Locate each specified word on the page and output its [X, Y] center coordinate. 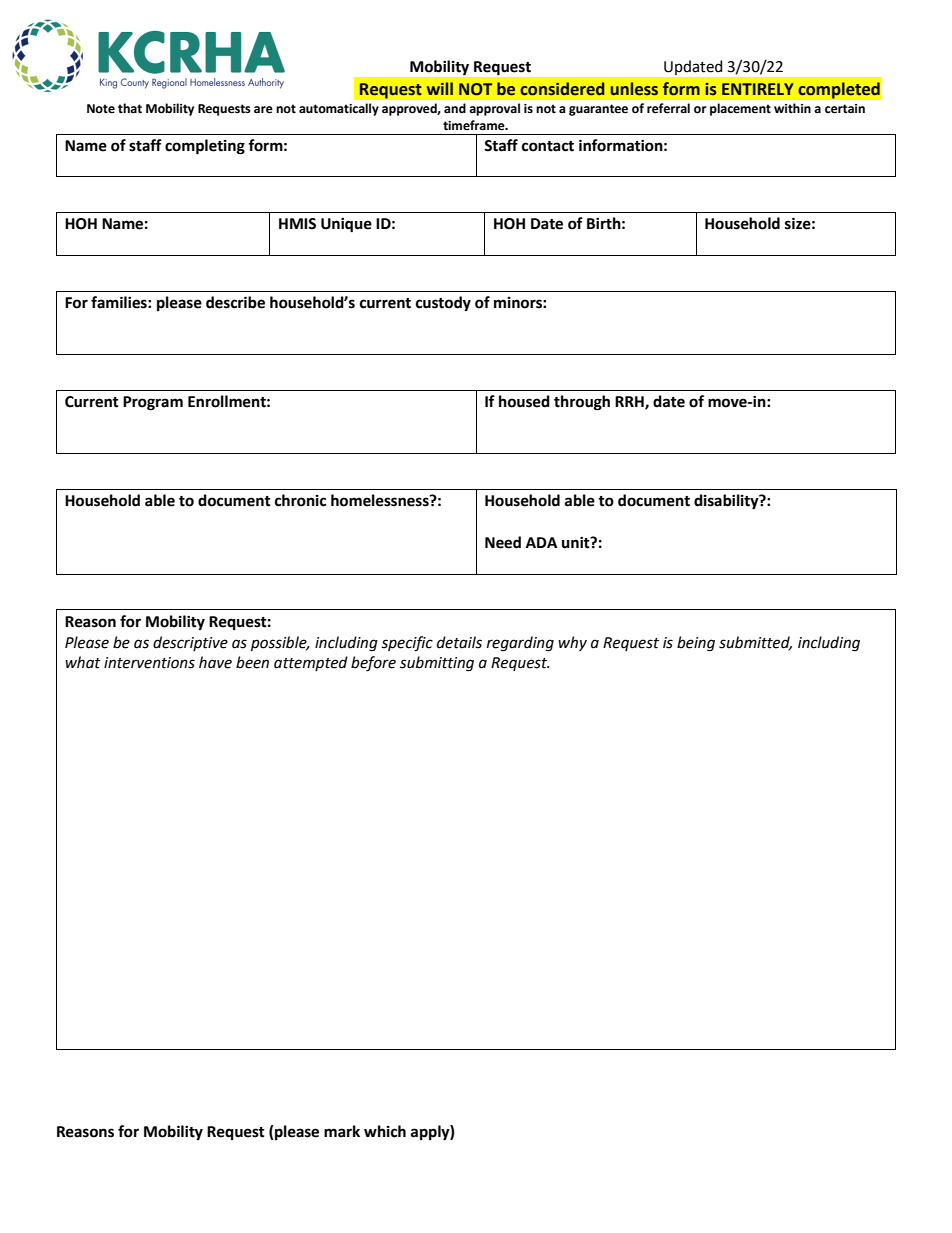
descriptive [190, 643]
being [696, 644]
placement [740, 109]
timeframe [475, 125]
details [459, 642]
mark [342, 1131]
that [130, 108]
